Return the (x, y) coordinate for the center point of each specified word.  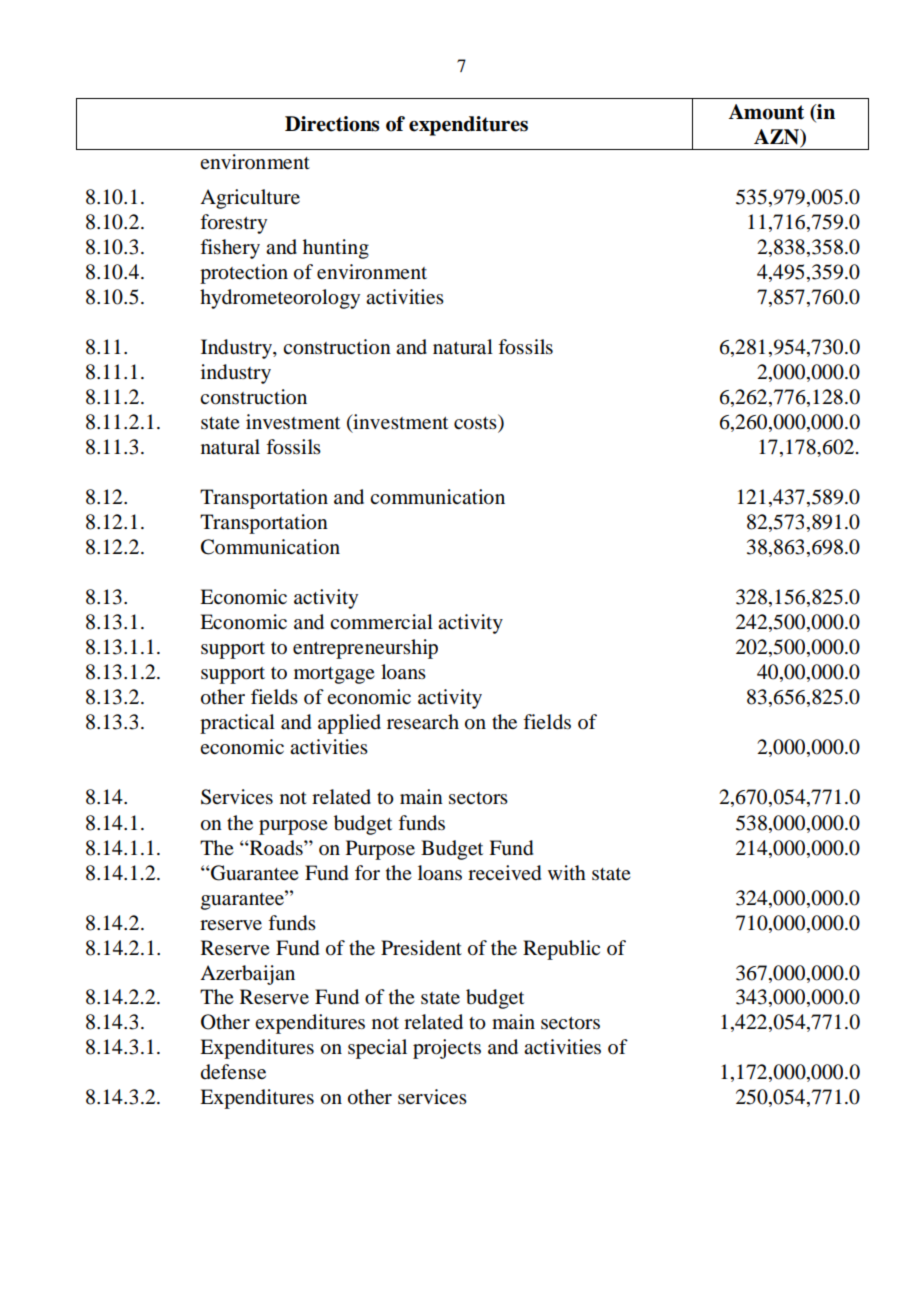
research (423, 722)
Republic (561, 950)
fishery (230, 249)
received (504, 873)
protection (244, 274)
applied (349, 724)
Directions (332, 124)
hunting (336, 249)
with (567, 872)
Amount (766, 112)
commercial (381, 622)
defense (233, 1072)
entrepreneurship (365, 649)
